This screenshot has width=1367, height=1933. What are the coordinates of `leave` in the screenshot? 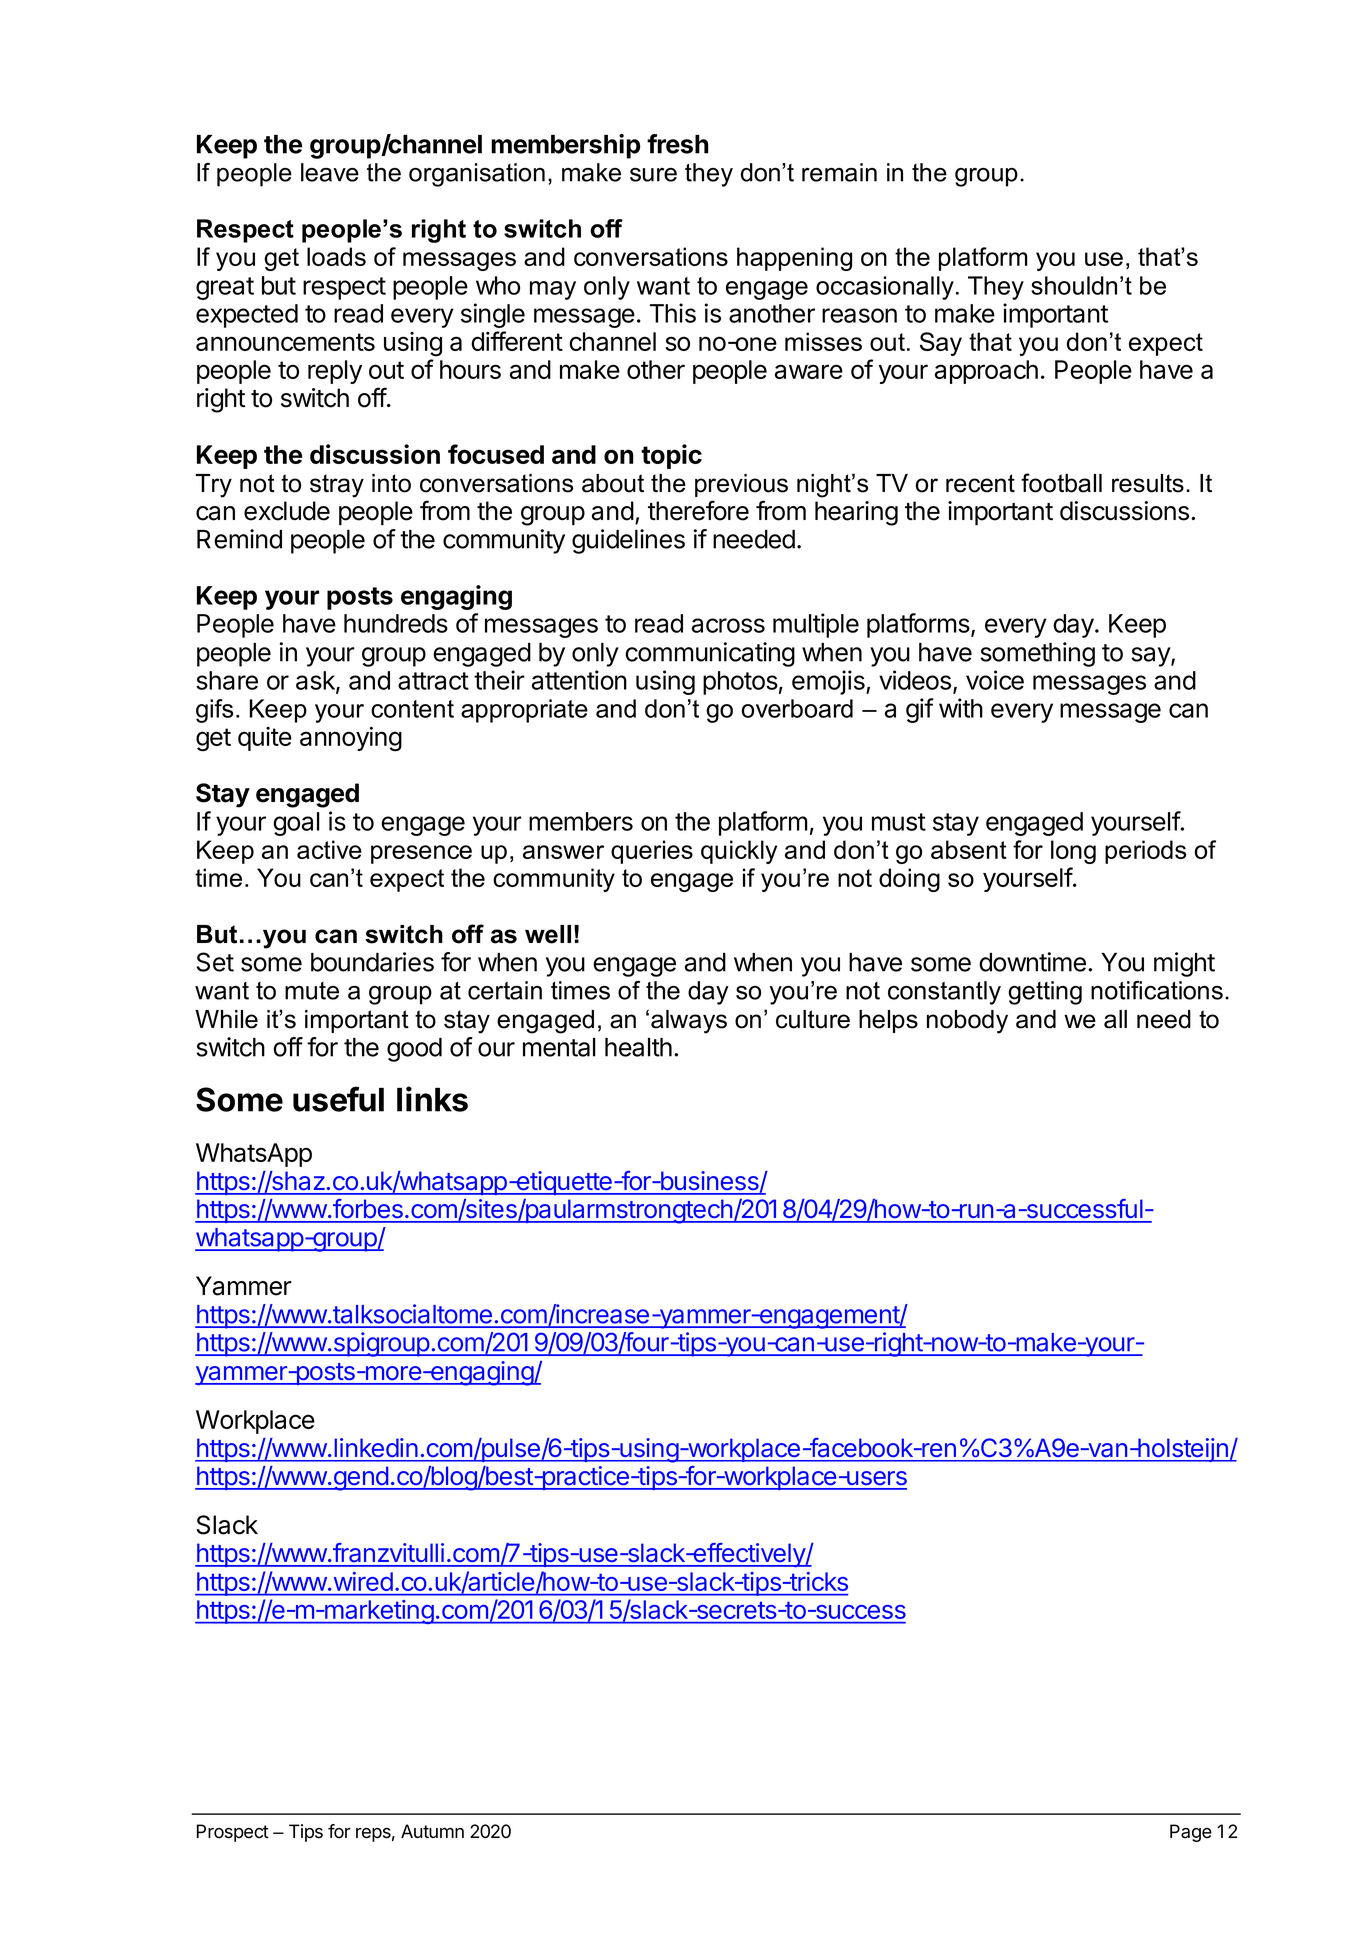 It's located at (330, 172).
